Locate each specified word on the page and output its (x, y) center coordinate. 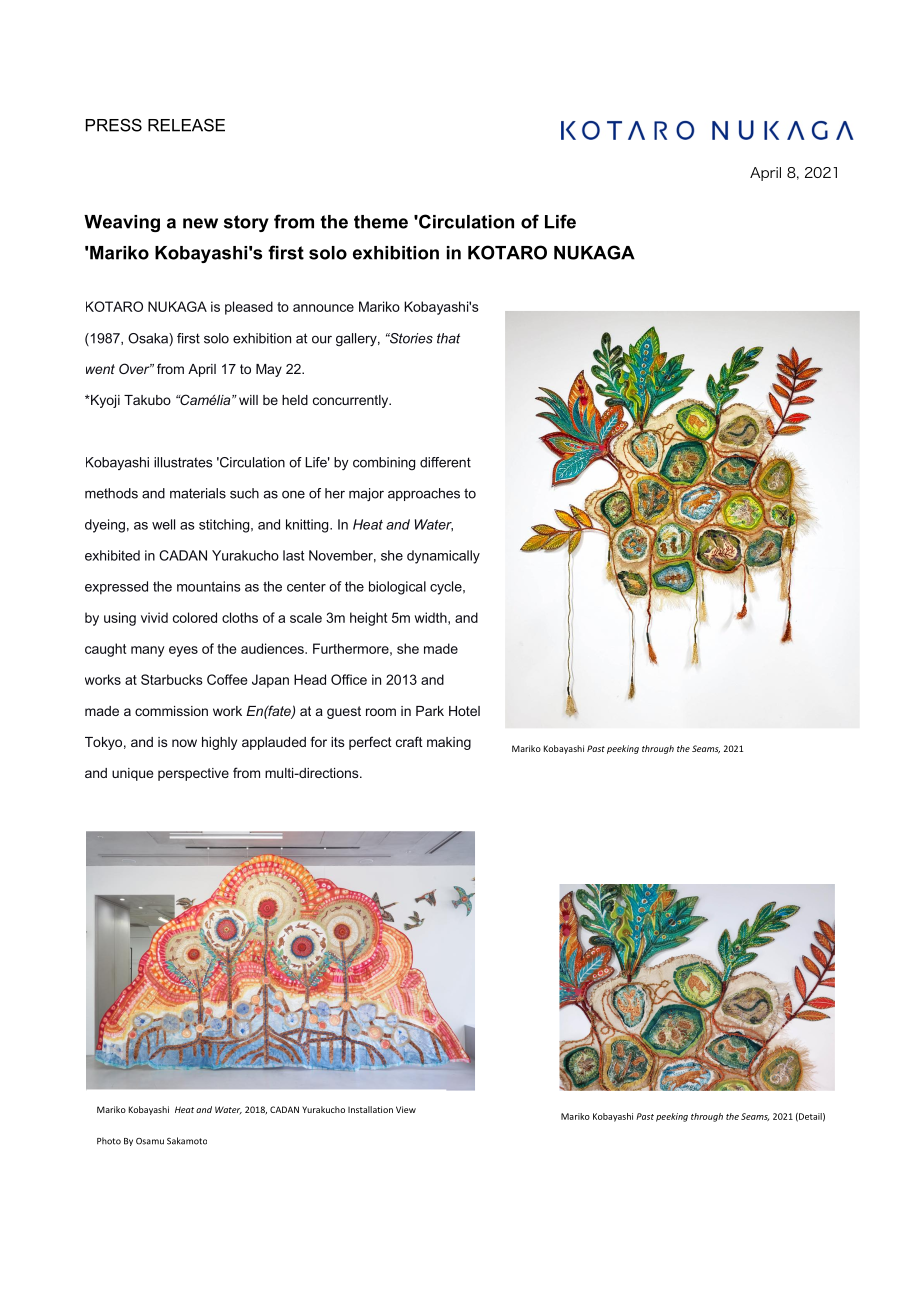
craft (409, 741)
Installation (370, 1109)
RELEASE (186, 125)
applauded (274, 743)
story (246, 223)
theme (381, 222)
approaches (424, 494)
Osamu (150, 1141)
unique (132, 774)
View (406, 1109)
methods (111, 493)
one (293, 494)
